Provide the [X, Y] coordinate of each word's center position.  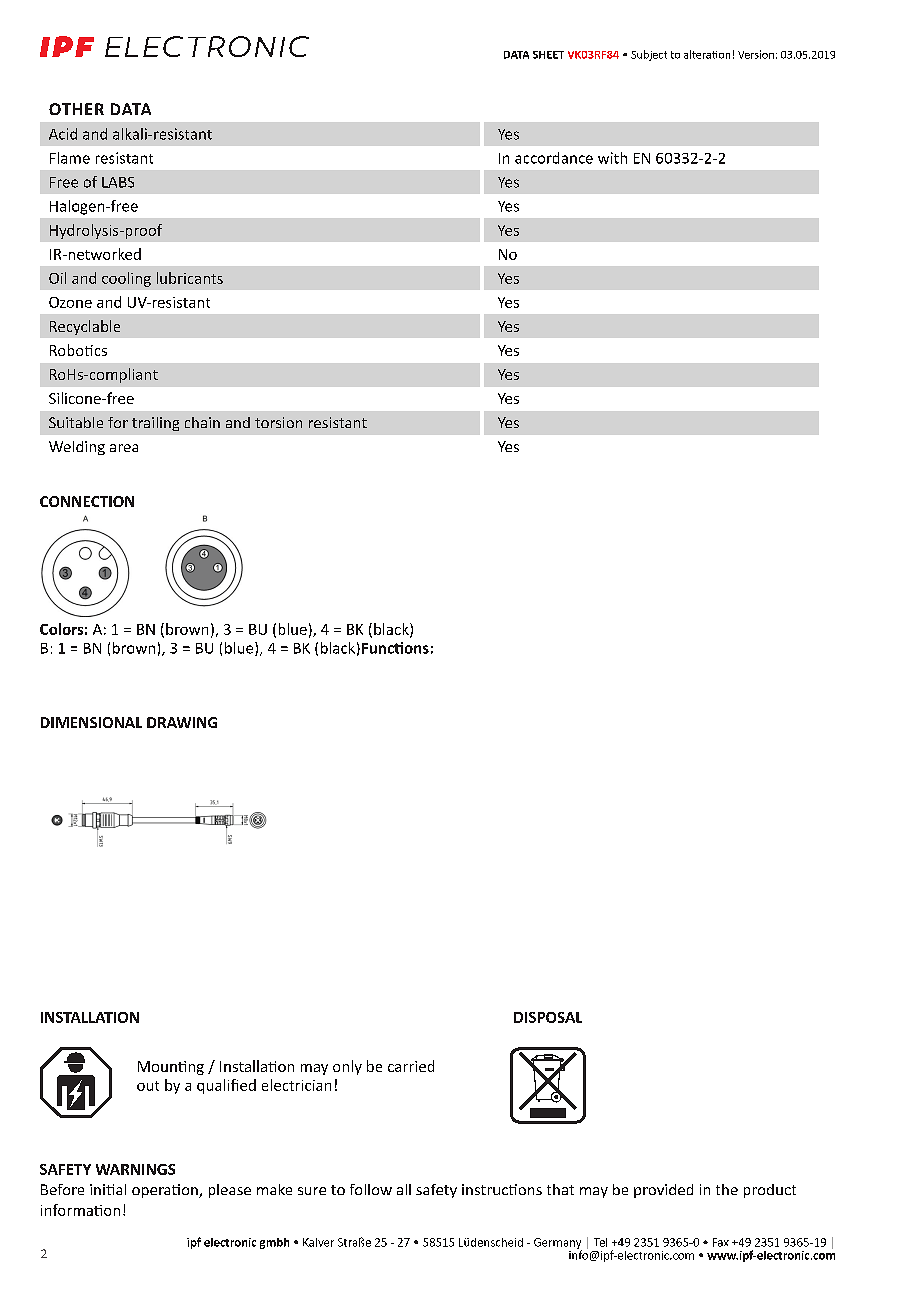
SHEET [548, 55]
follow [371, 1189]
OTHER [76, 109]
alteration [707, 54]
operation [166, 1191]
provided [663, 1191]
